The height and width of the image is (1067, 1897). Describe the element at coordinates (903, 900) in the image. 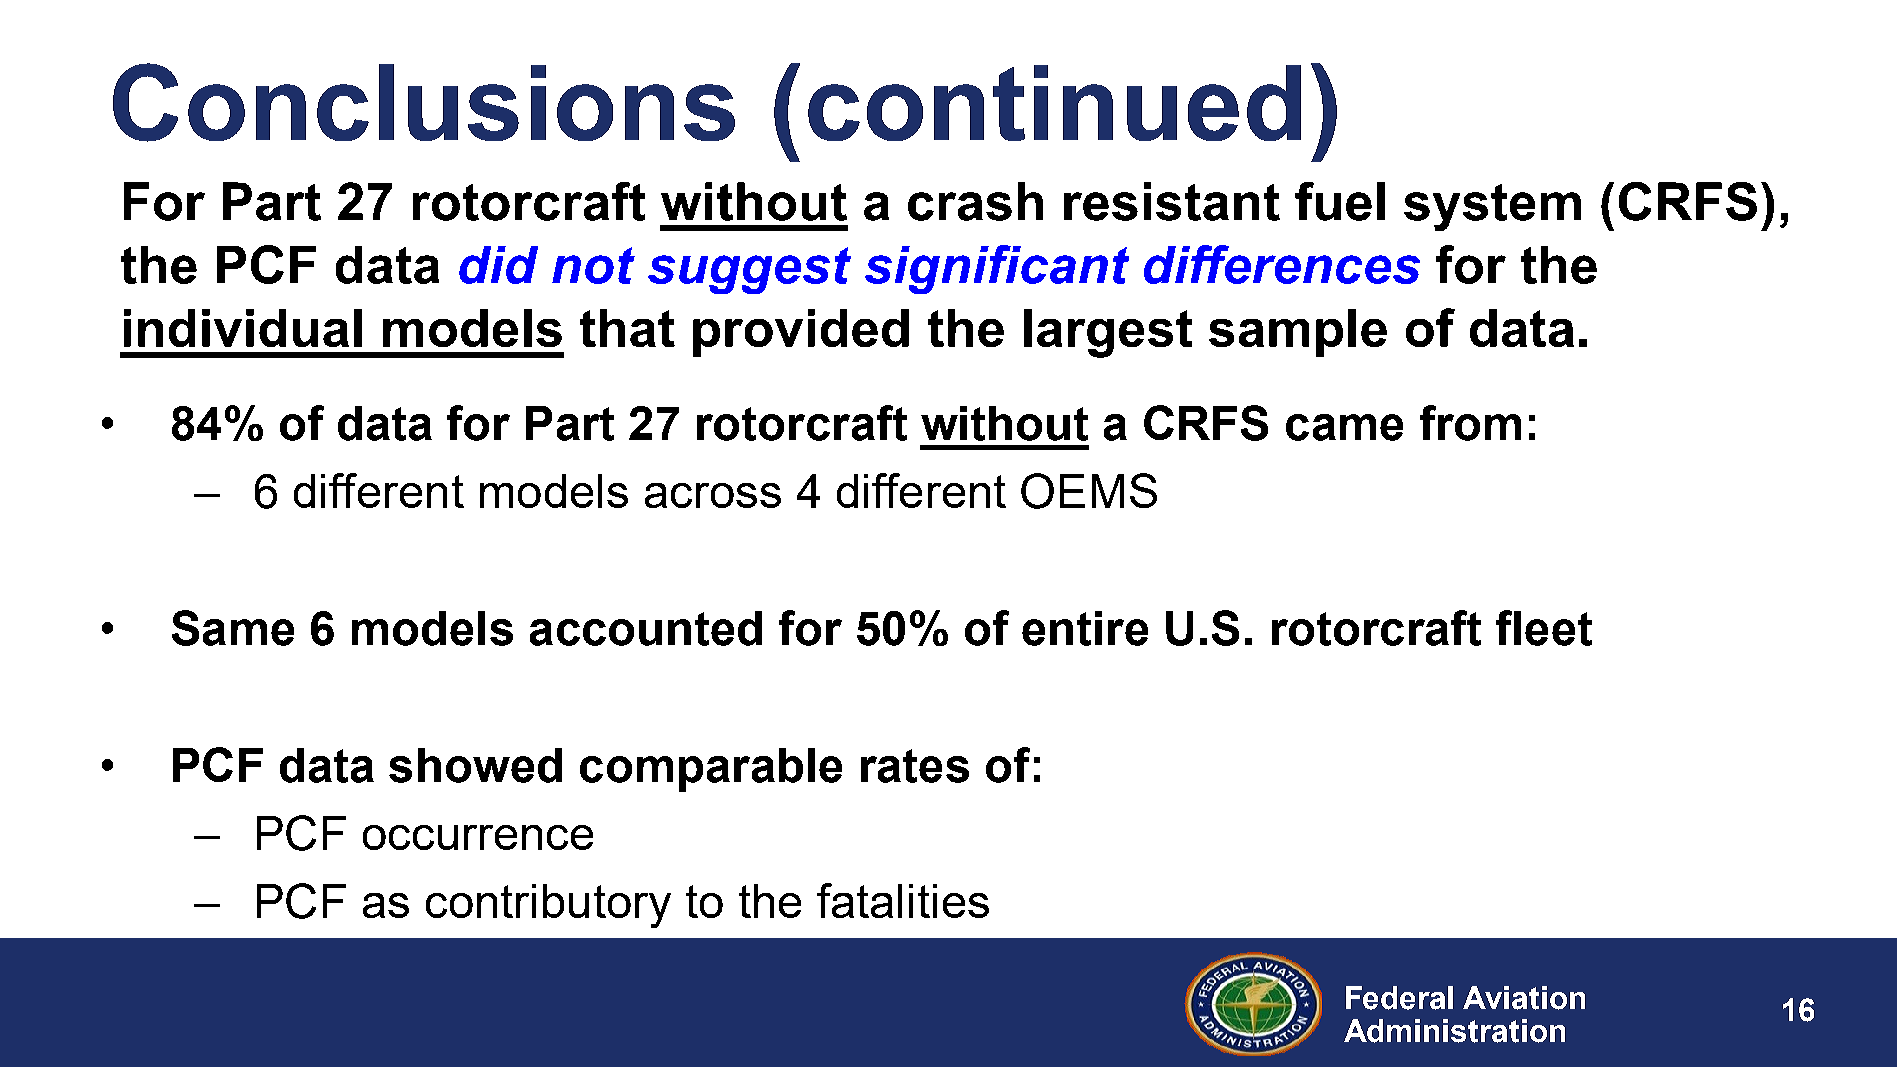

I see `fatalities` at that location.
